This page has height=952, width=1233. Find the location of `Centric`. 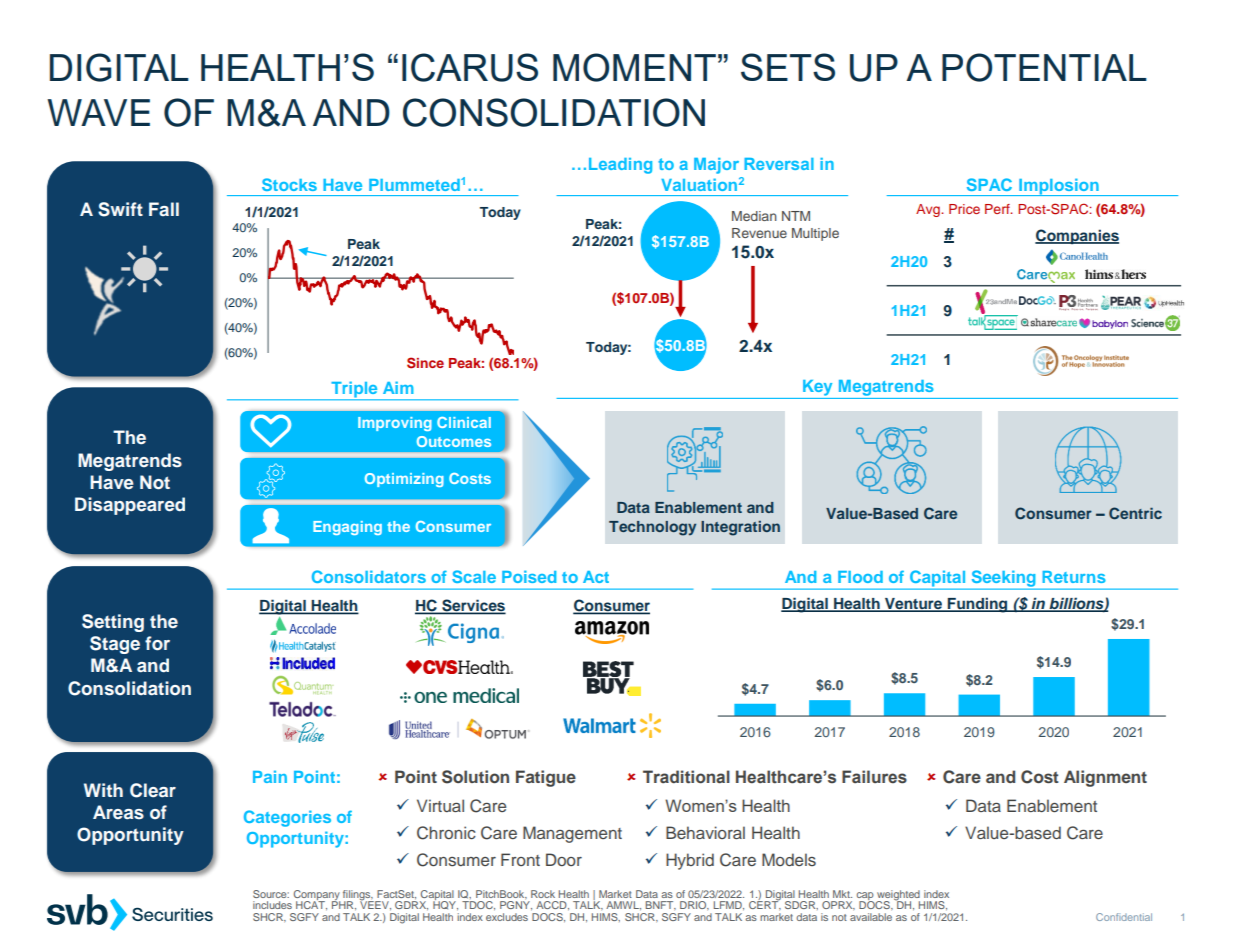

Centric is located at coordinates (1135, 513).
